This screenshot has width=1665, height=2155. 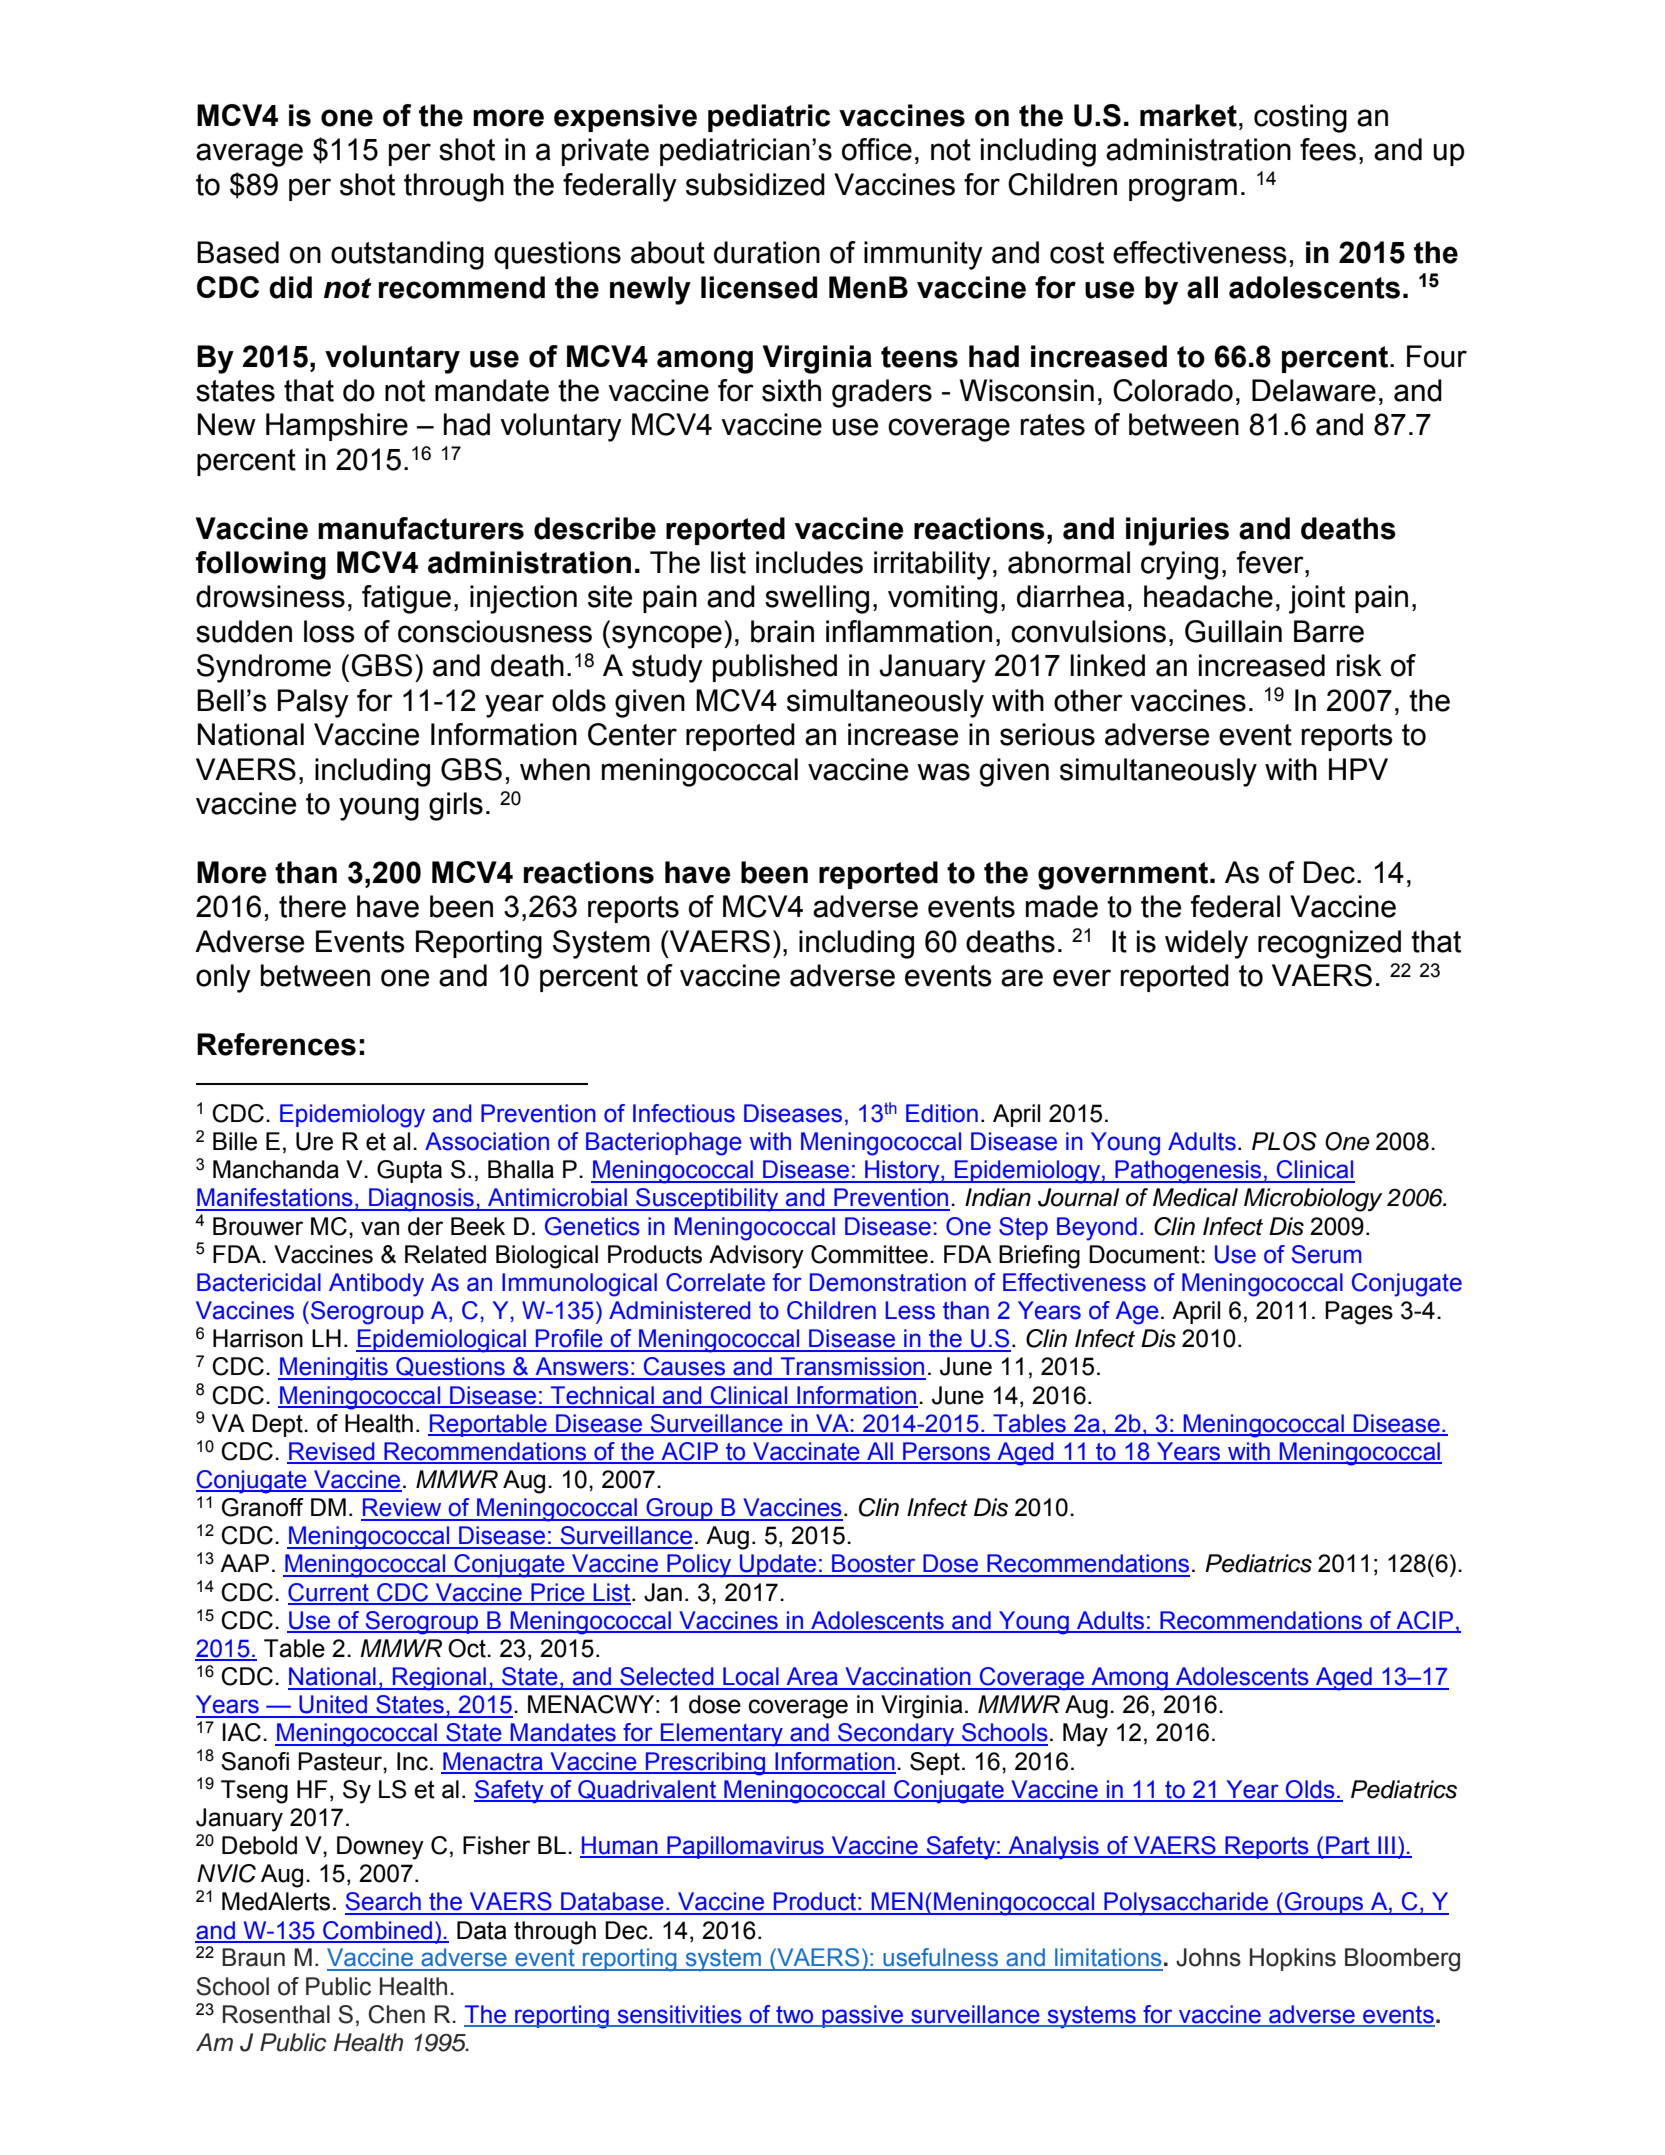 What do you see at coordinates (407, 255) in the screenshot?
I see `outstanding` at bounding box center [407, 255].
